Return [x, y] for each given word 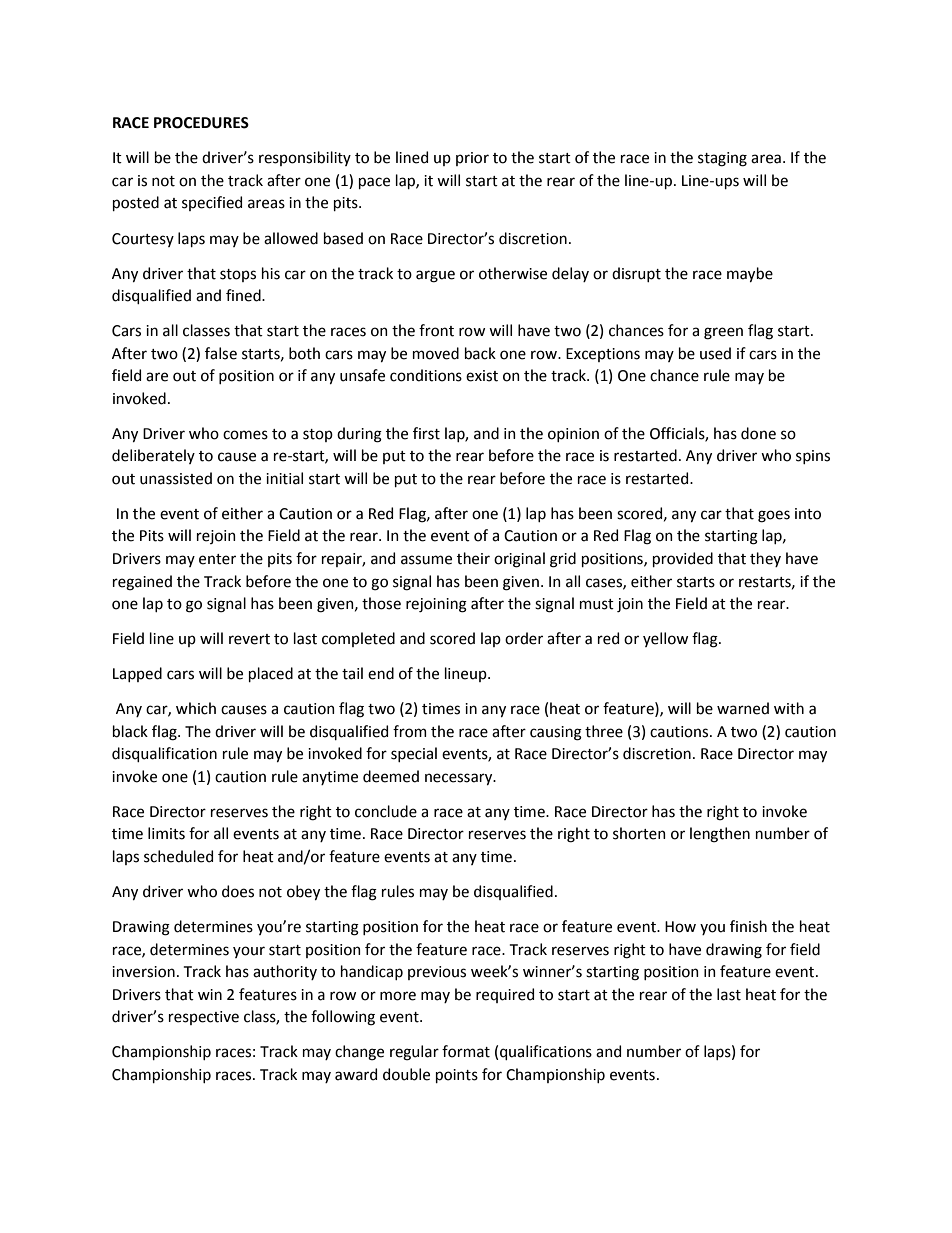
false [221, 353]
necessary [460, 779]
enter [217, 559]
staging [722, 159]
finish [748, 926]
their [473, 558]
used [715, 353]
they [765, 559]
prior [472, 159]
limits [166, 833]
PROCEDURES [201, 123]
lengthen [720, 835]
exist [482, 376]
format [466, 1051]
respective [204, 1018]
